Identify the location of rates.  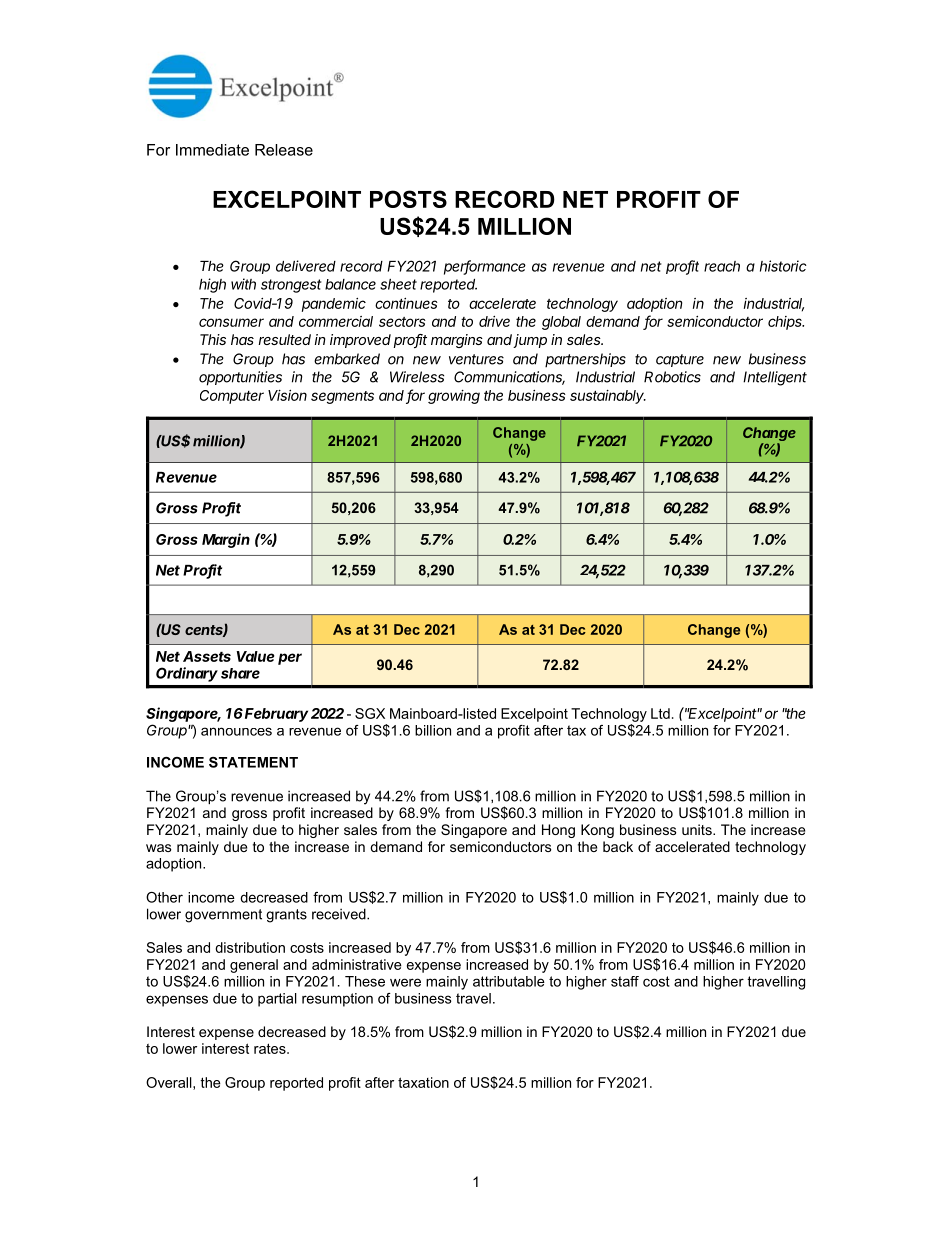
(271, 1048).
